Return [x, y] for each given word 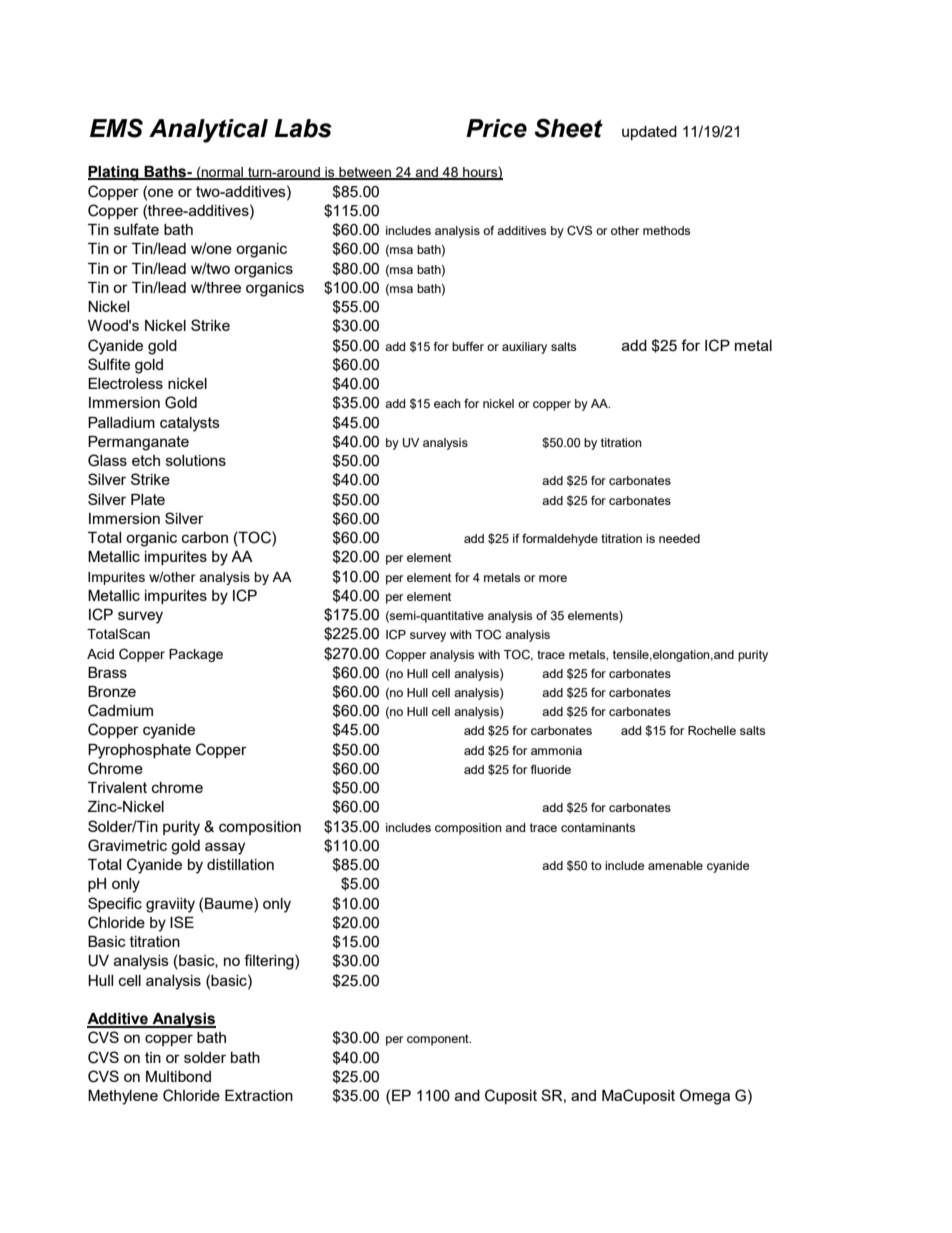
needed [679, 538]
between [365, 173]
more [553, 578]
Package [196, 655]
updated [649, 133]
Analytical [208, 131]
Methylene [123, 1097]
